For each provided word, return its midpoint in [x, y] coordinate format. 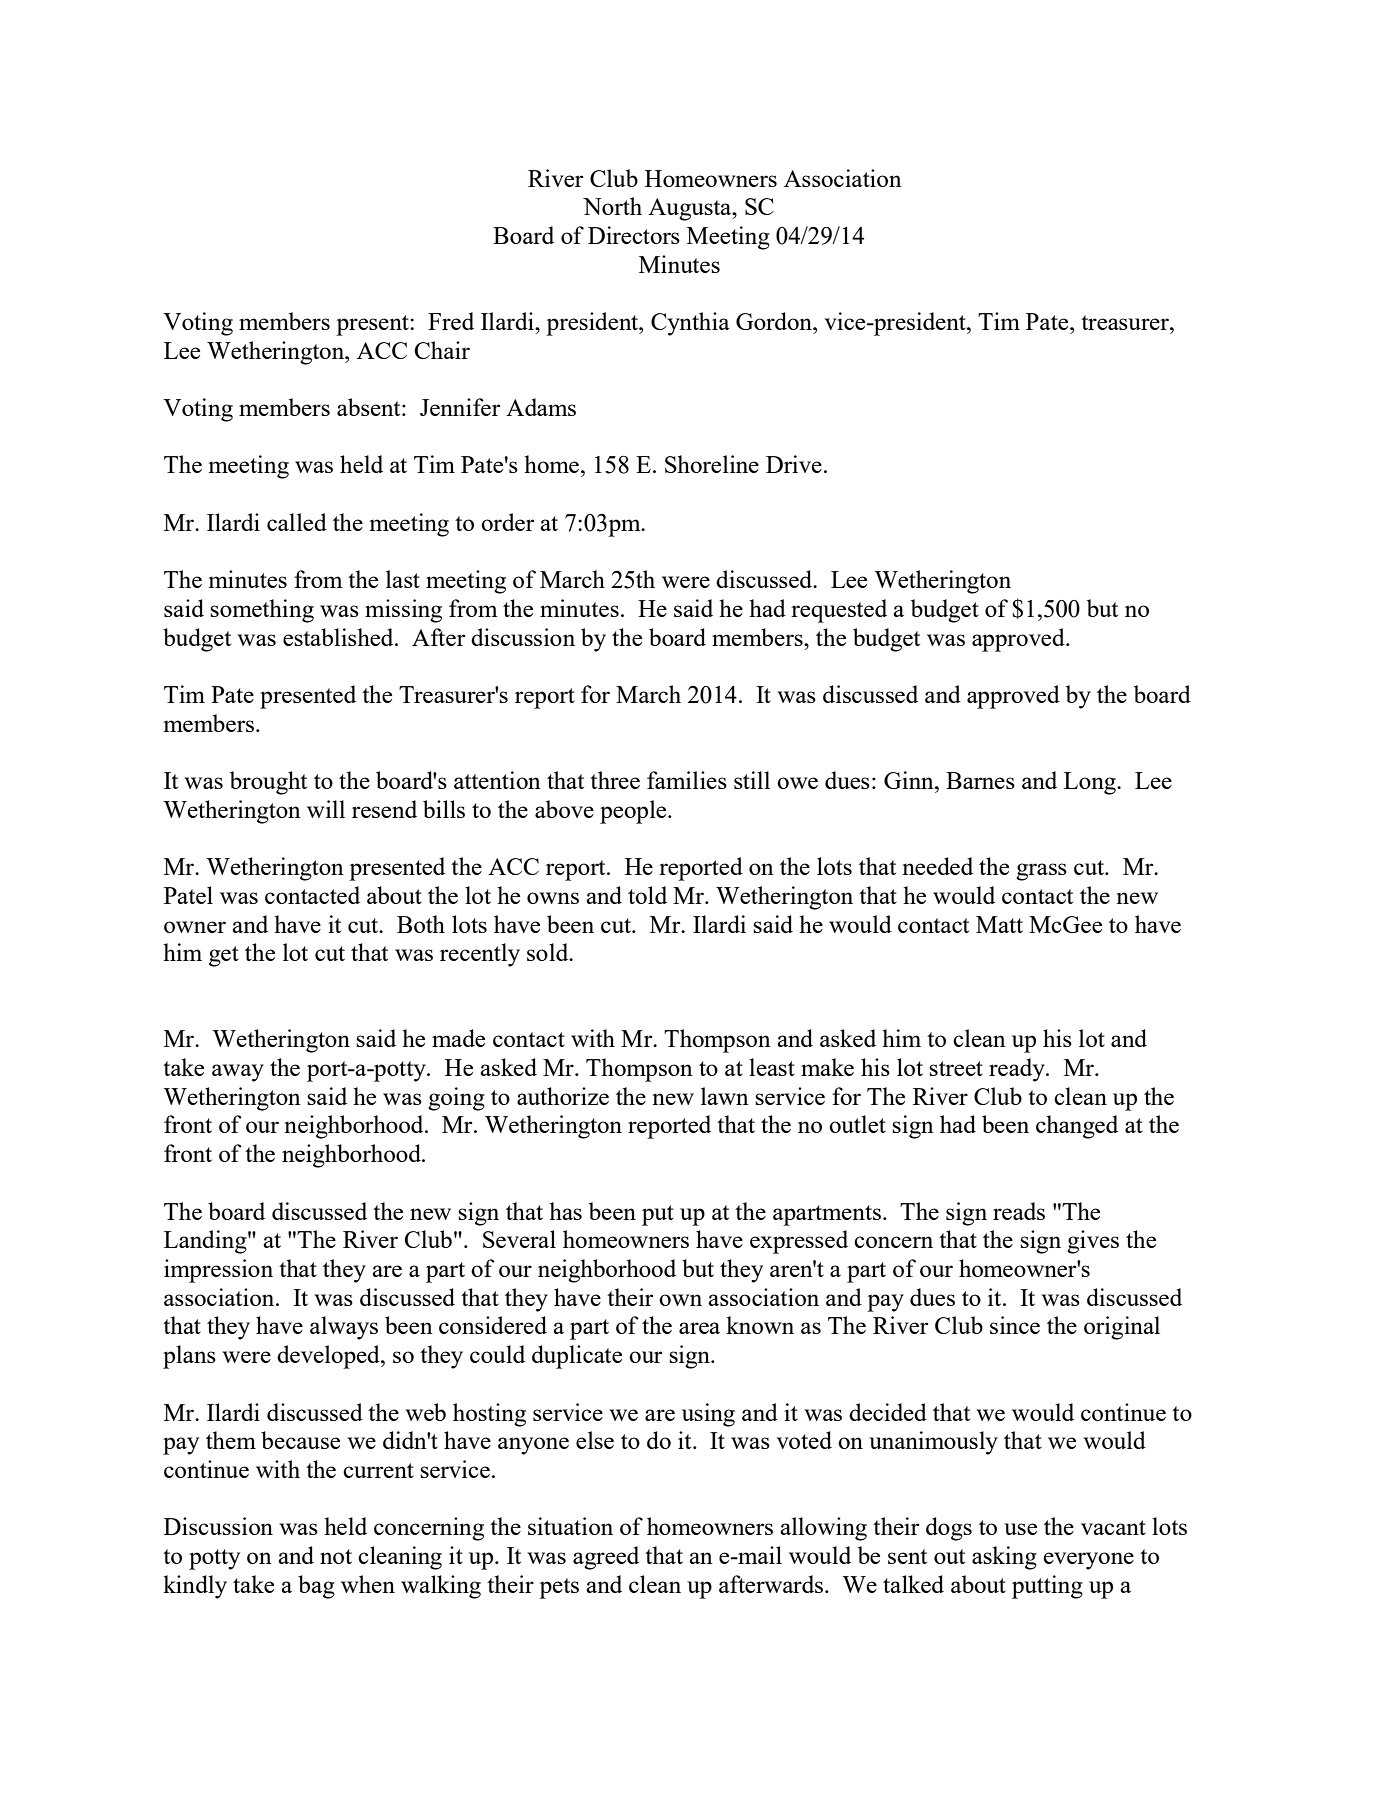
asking [1004, 1558]
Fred [451, 321]
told [647, 895]
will [326, 809]
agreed [606, 1558]
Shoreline [712, 464]
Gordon [775, 321]
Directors [634, 235]
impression [218, 1271]
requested [839, 611]
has [565, 1211]
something [262, 611]
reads [1019, 1211]
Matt [999, 924]
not [336, 1556]
